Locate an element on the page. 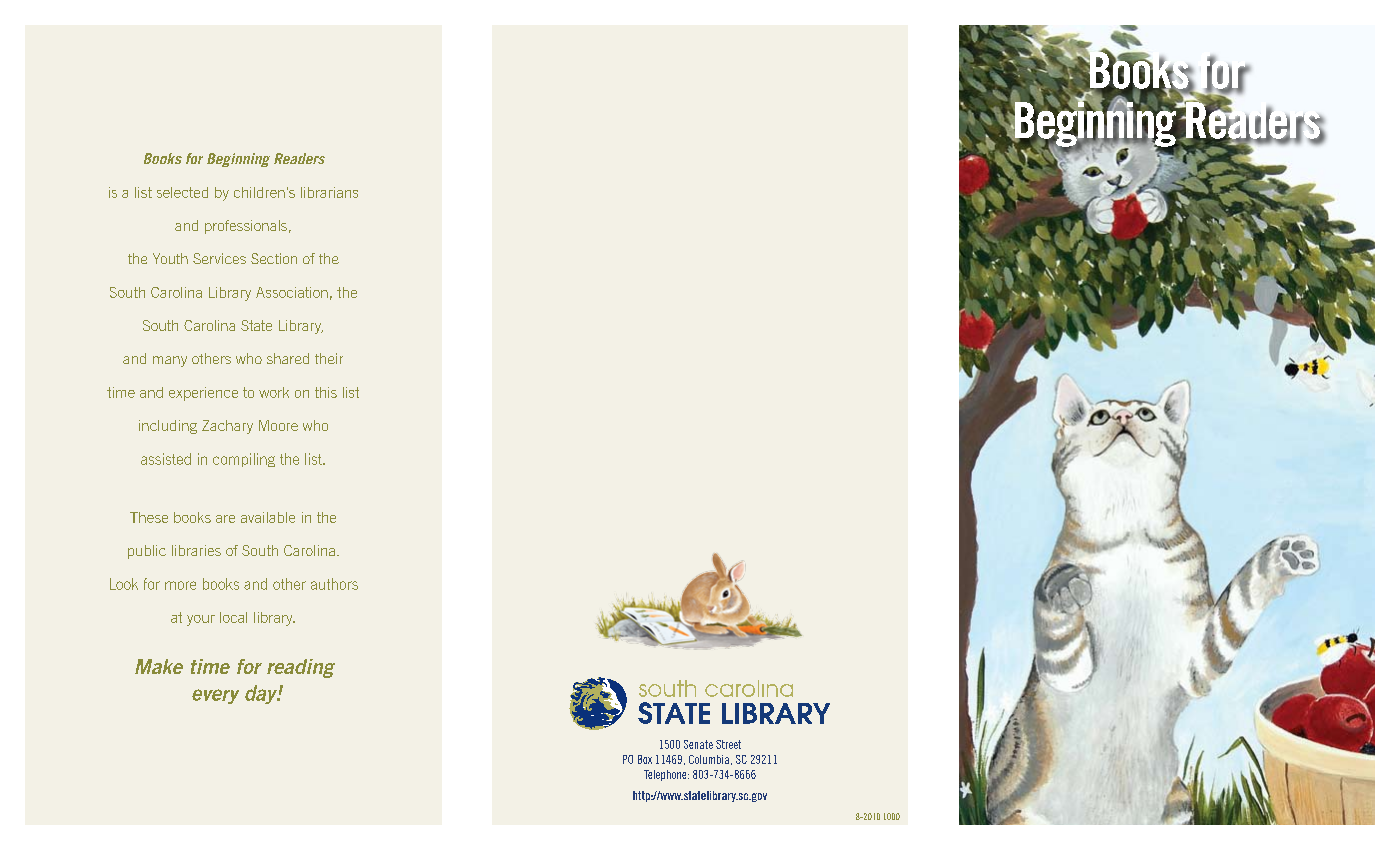 This document has width=1400, height=850. librarians is located at coordinates (329, 192).
